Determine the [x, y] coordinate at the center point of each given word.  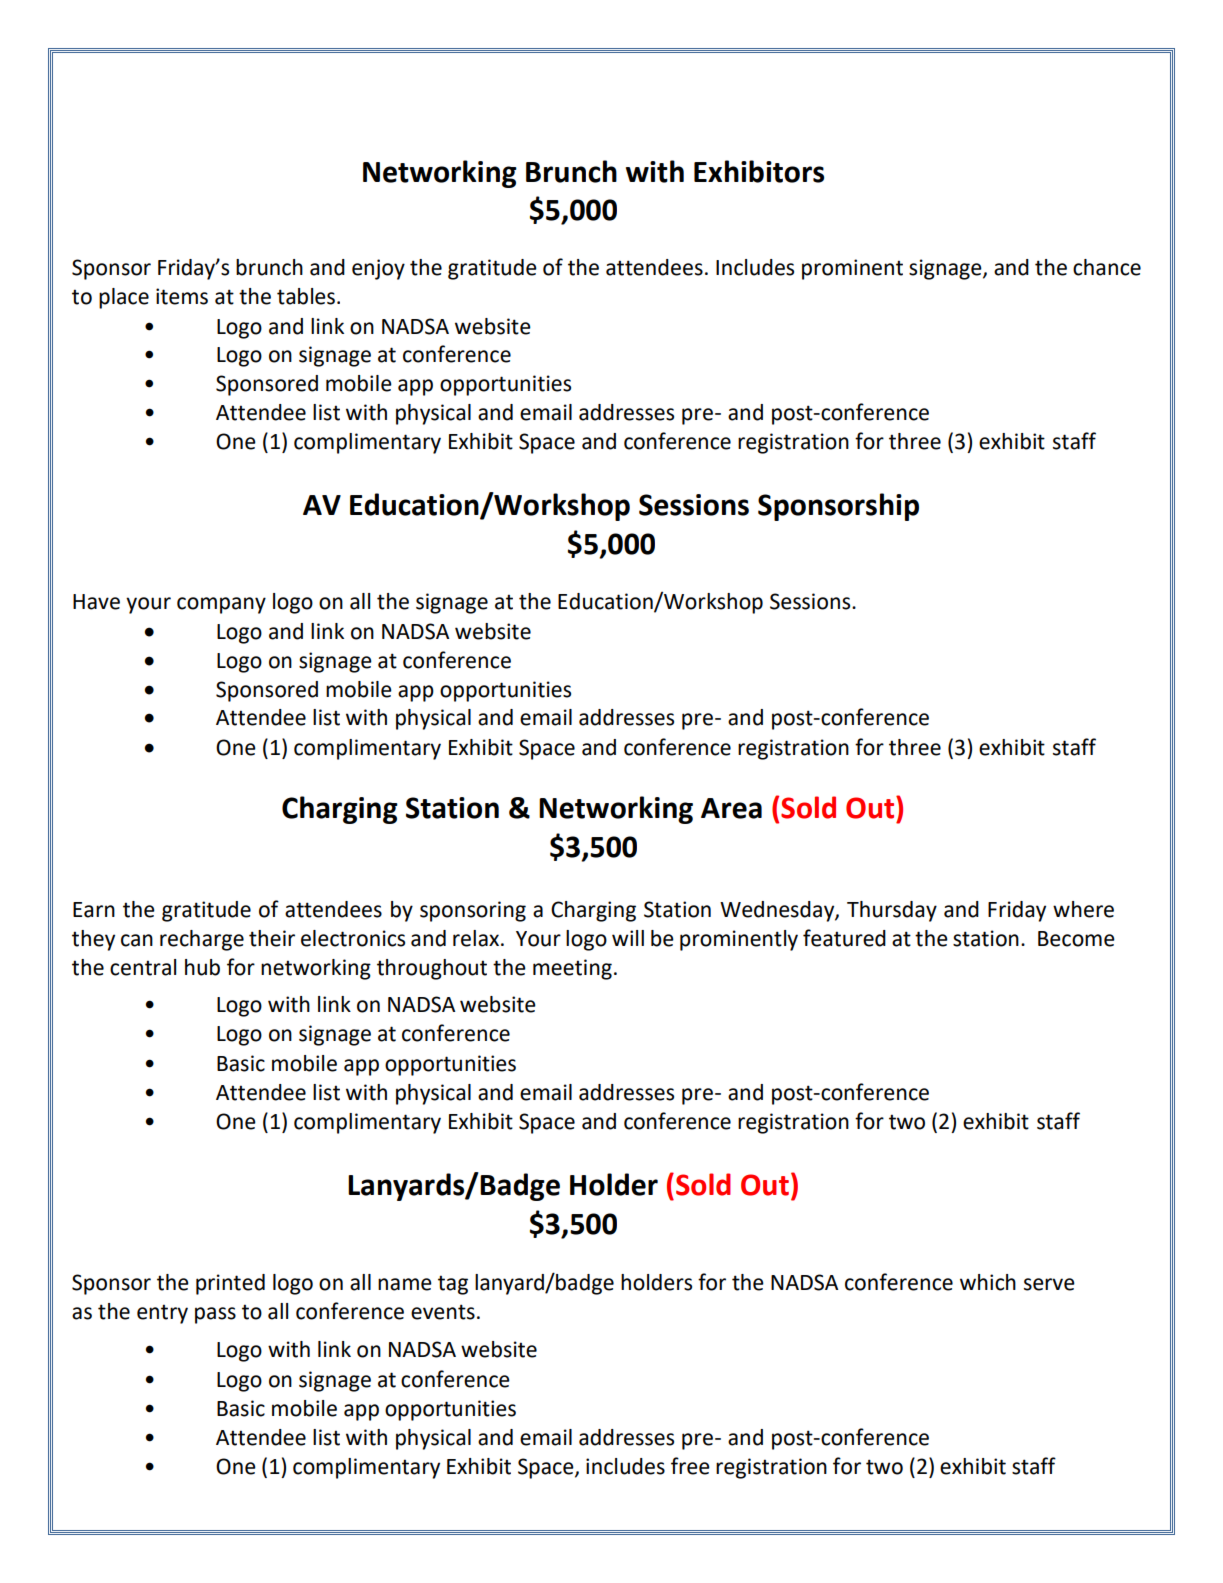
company [221, 605]
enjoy [378, 269]
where [1083, 909]
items [182, 296]
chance [1107, 267]
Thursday [892, 911]
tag [453, 1285]
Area [731, 808]
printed [230, 1284]
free [690, 1466]
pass [215, 1315]
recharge [202, 940]
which [988, 1282]
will [628, 938]
